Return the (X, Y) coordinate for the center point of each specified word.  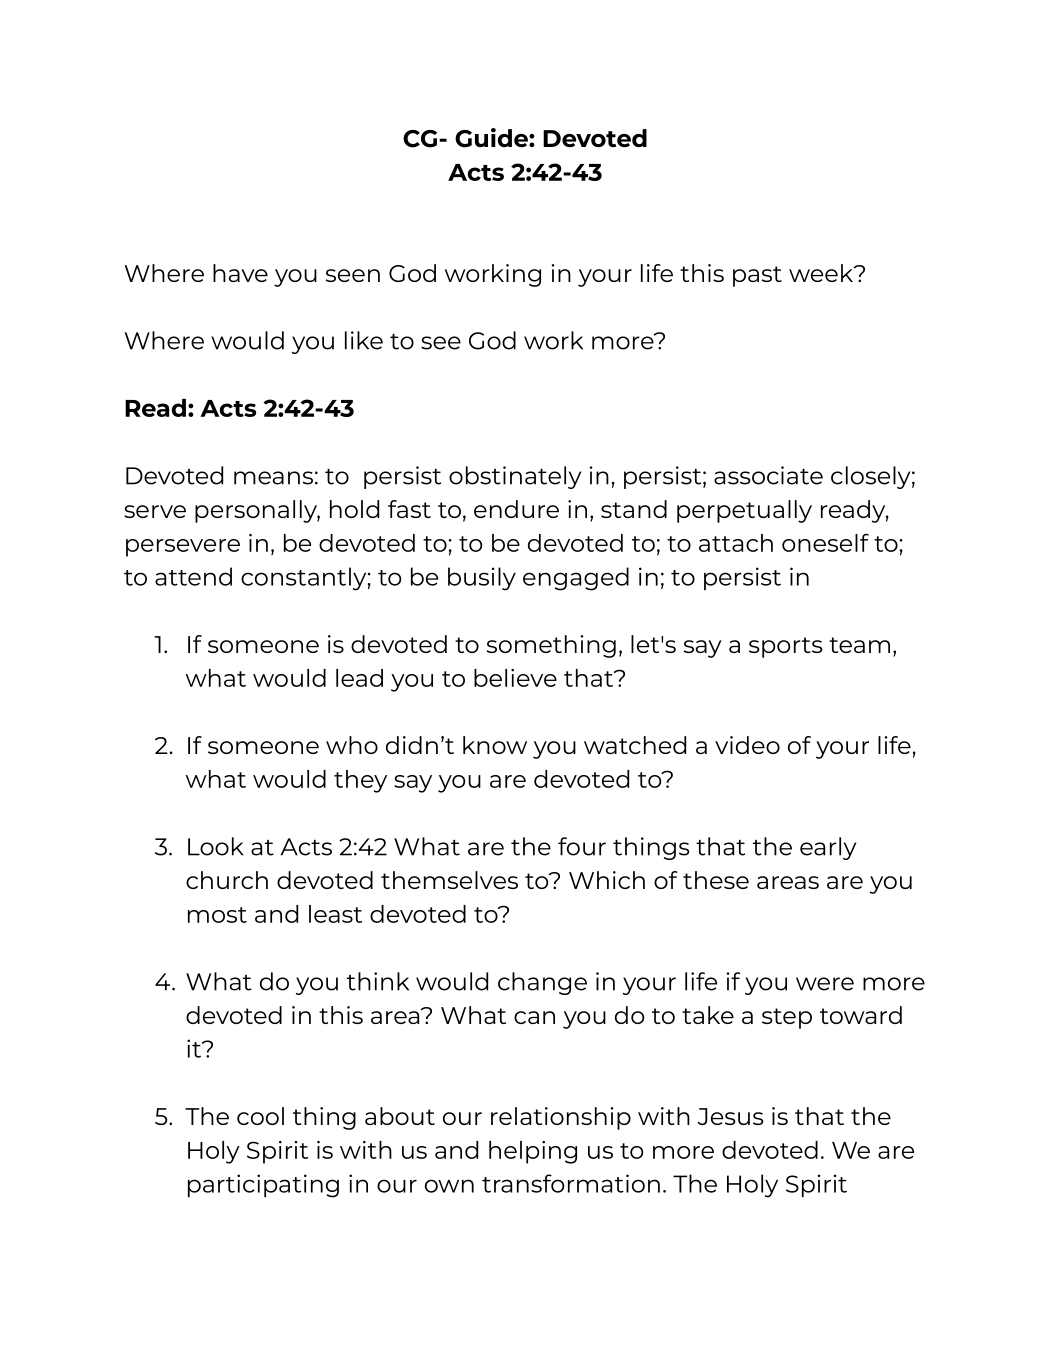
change (542, 983)
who (352, 745)
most (217, 915)
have (240, 273)
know (495, 745)
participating (263, 1186)
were (825, 984)
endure (516, 509)
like (364, 340)
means (273, 478)
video (747, 745)
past (757, 276)
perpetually (744, 511)
